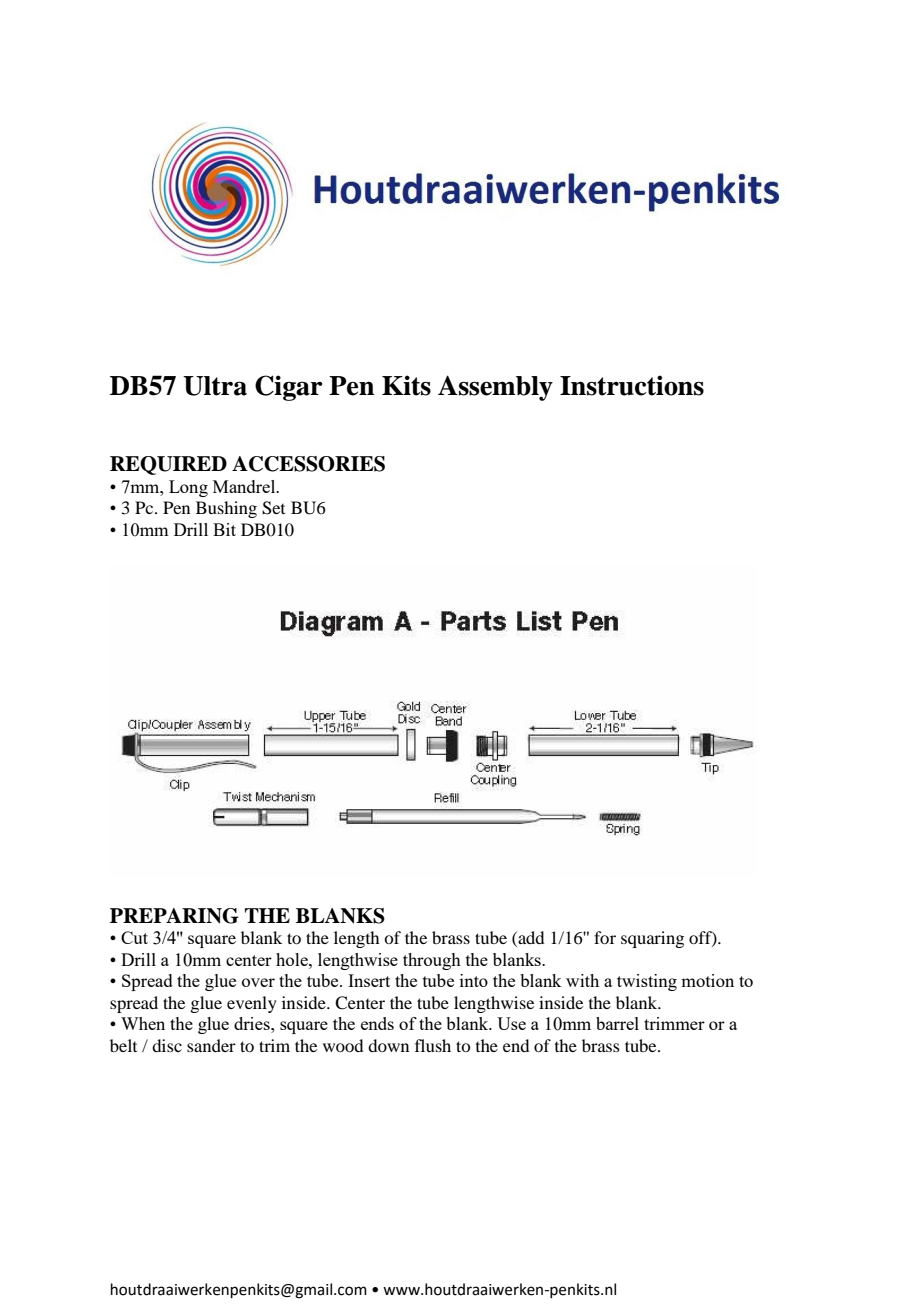 The height and width of the screenshot is (1308, 924). What do you see at coordinates (174, 916) in the screenshot?
I see `PREPARING` at bounding box center [174, 916].
